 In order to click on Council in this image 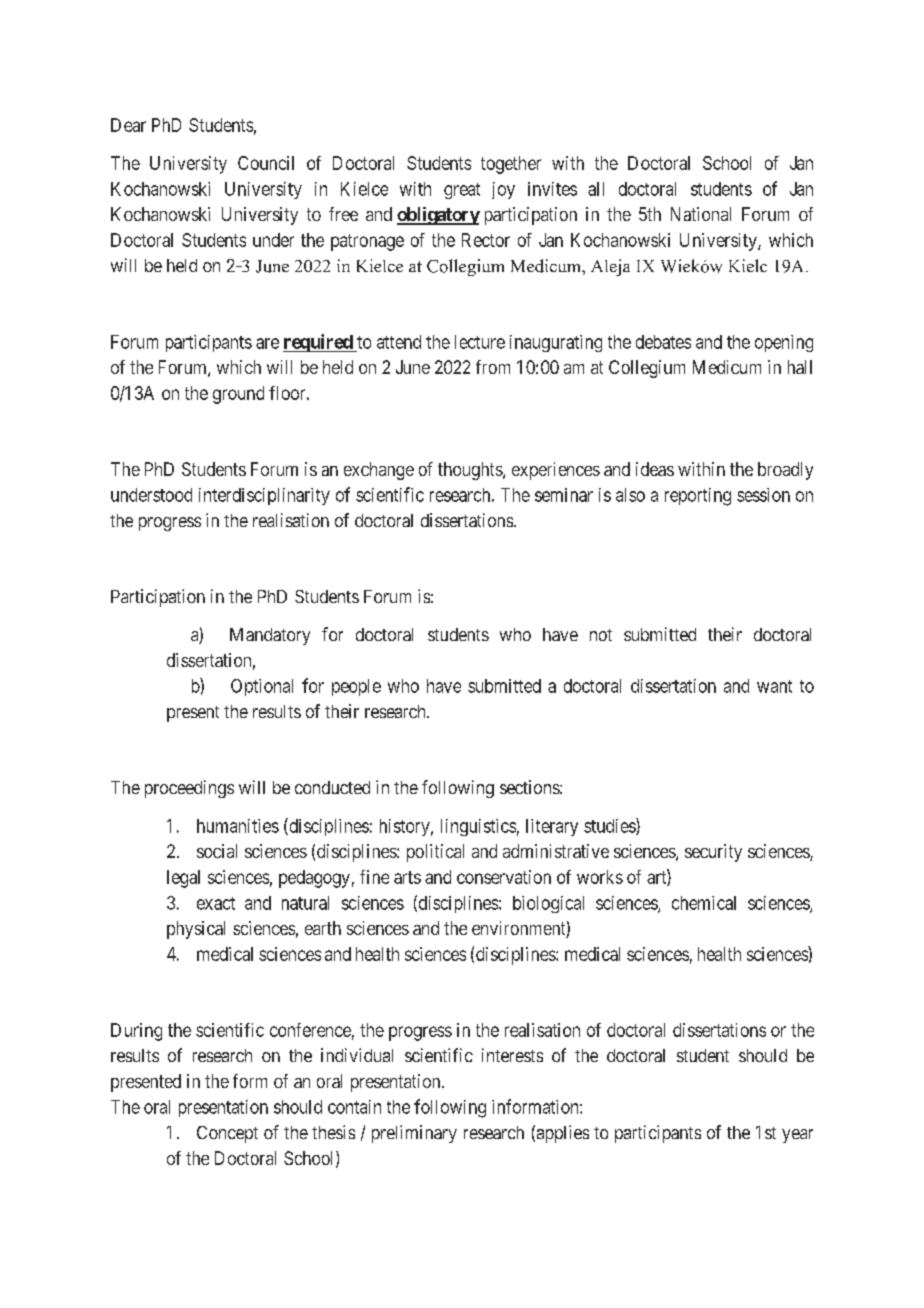, I will do `click(266, 163)`.
